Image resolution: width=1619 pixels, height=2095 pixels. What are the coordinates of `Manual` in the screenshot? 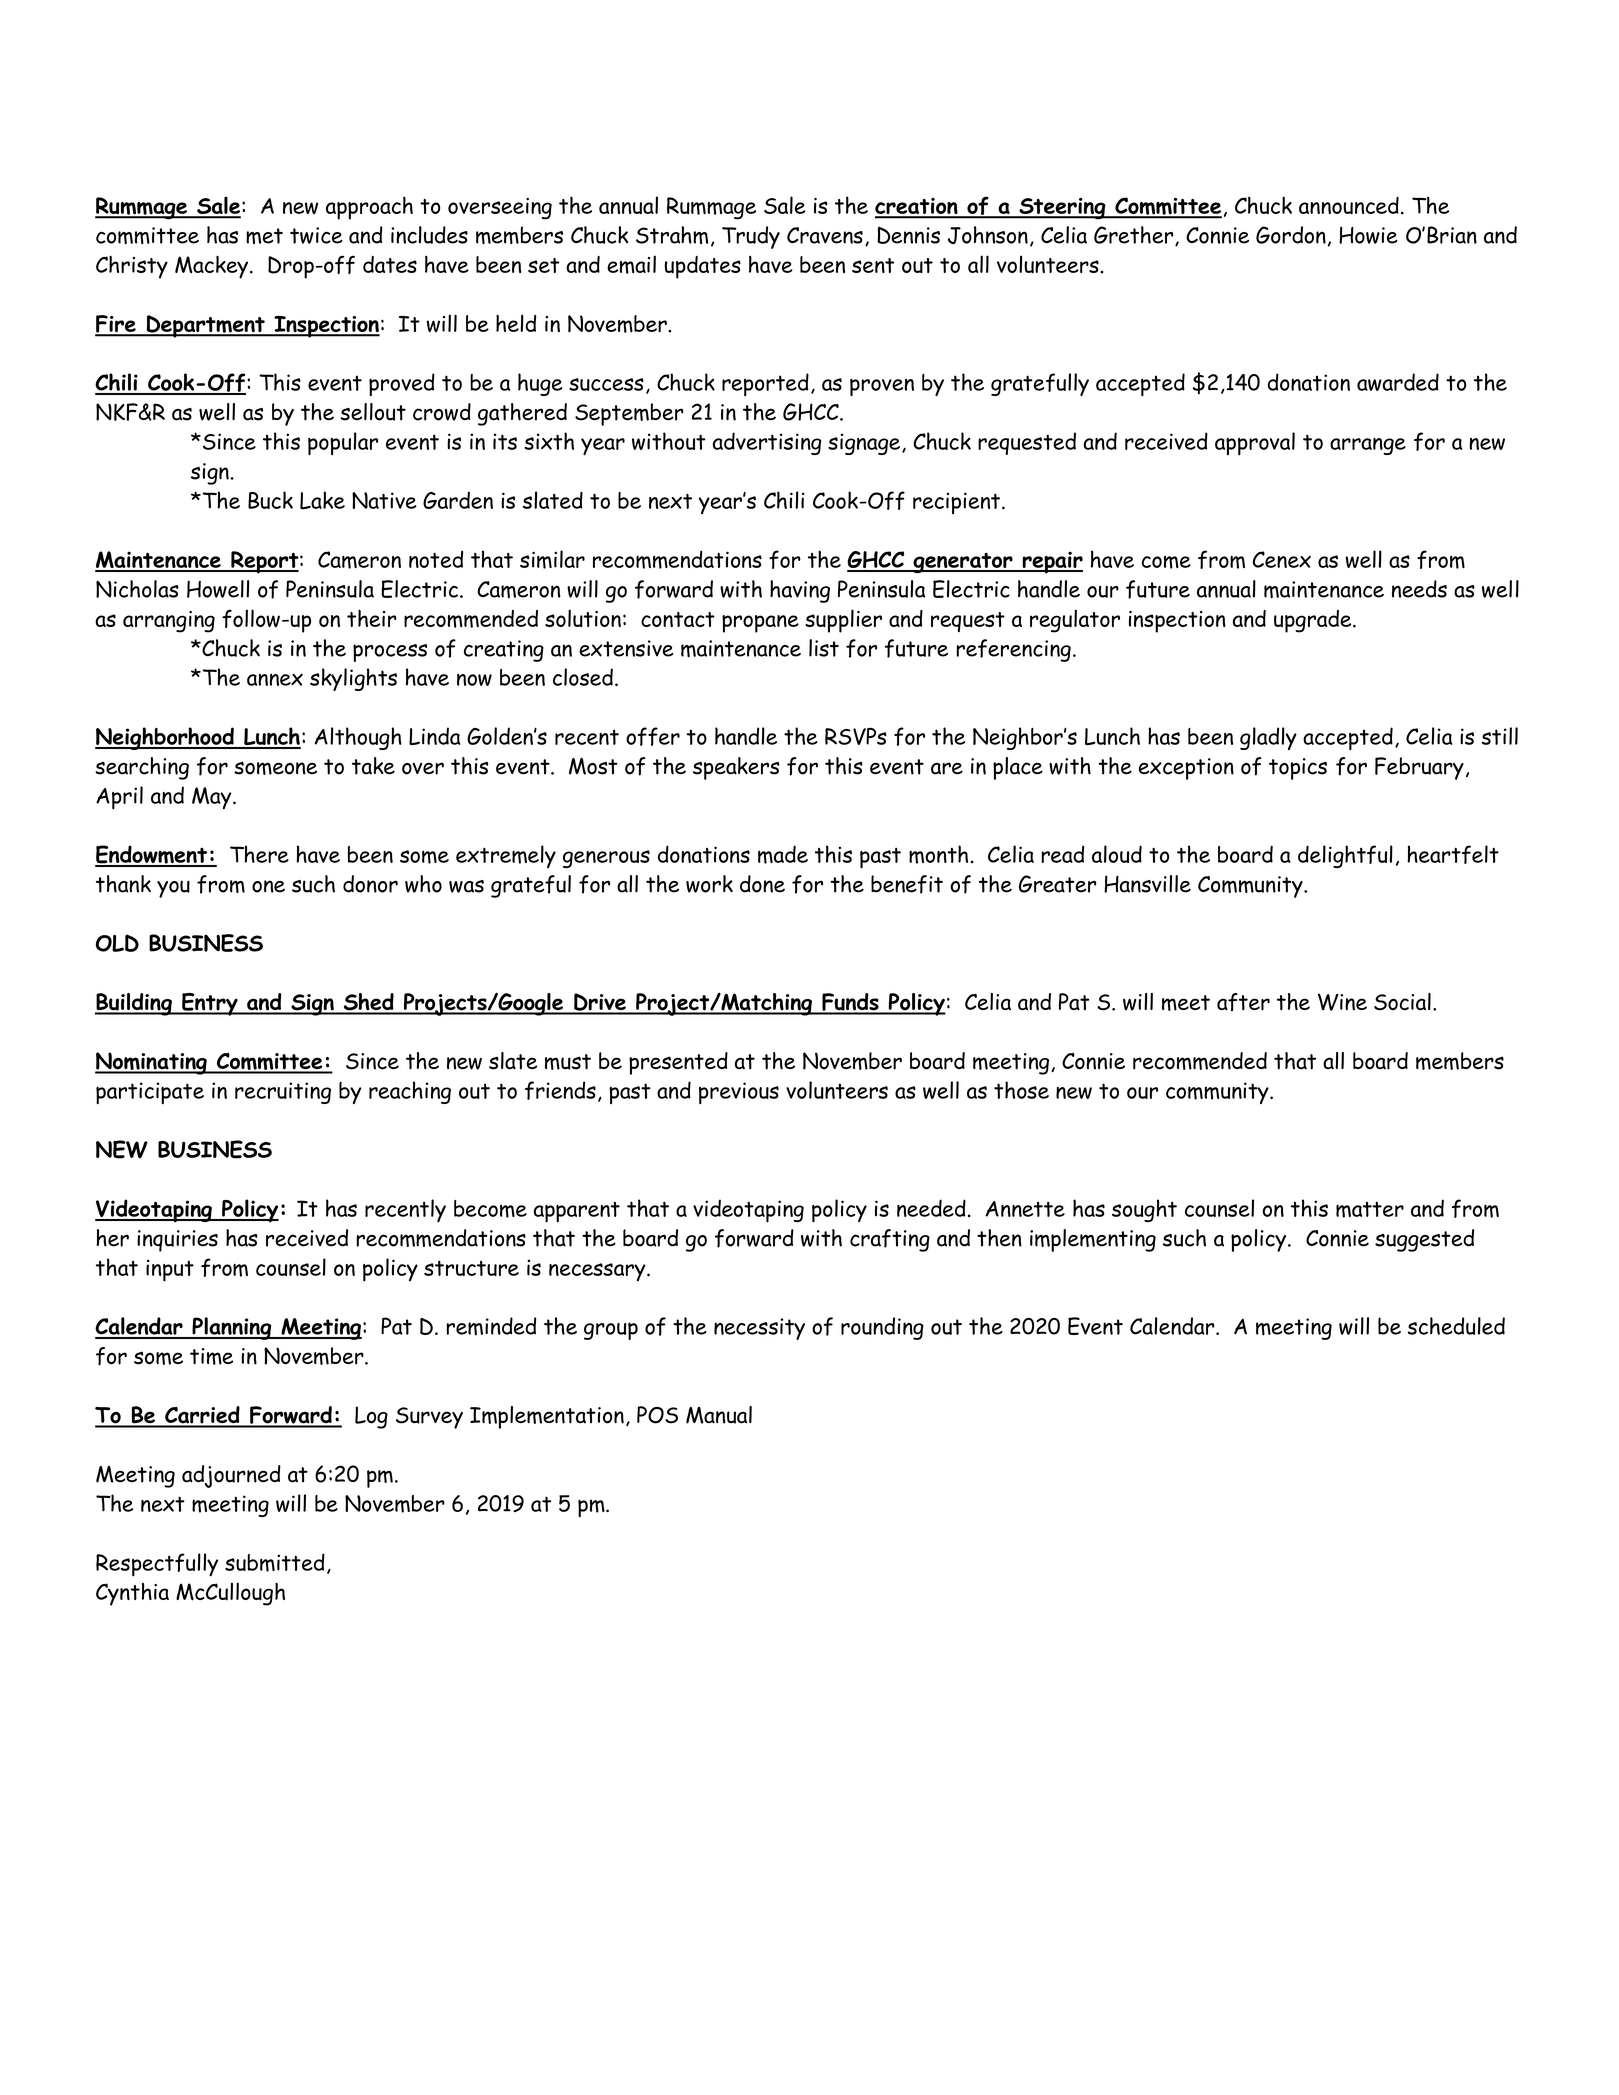 It's located at (719, 1415).
